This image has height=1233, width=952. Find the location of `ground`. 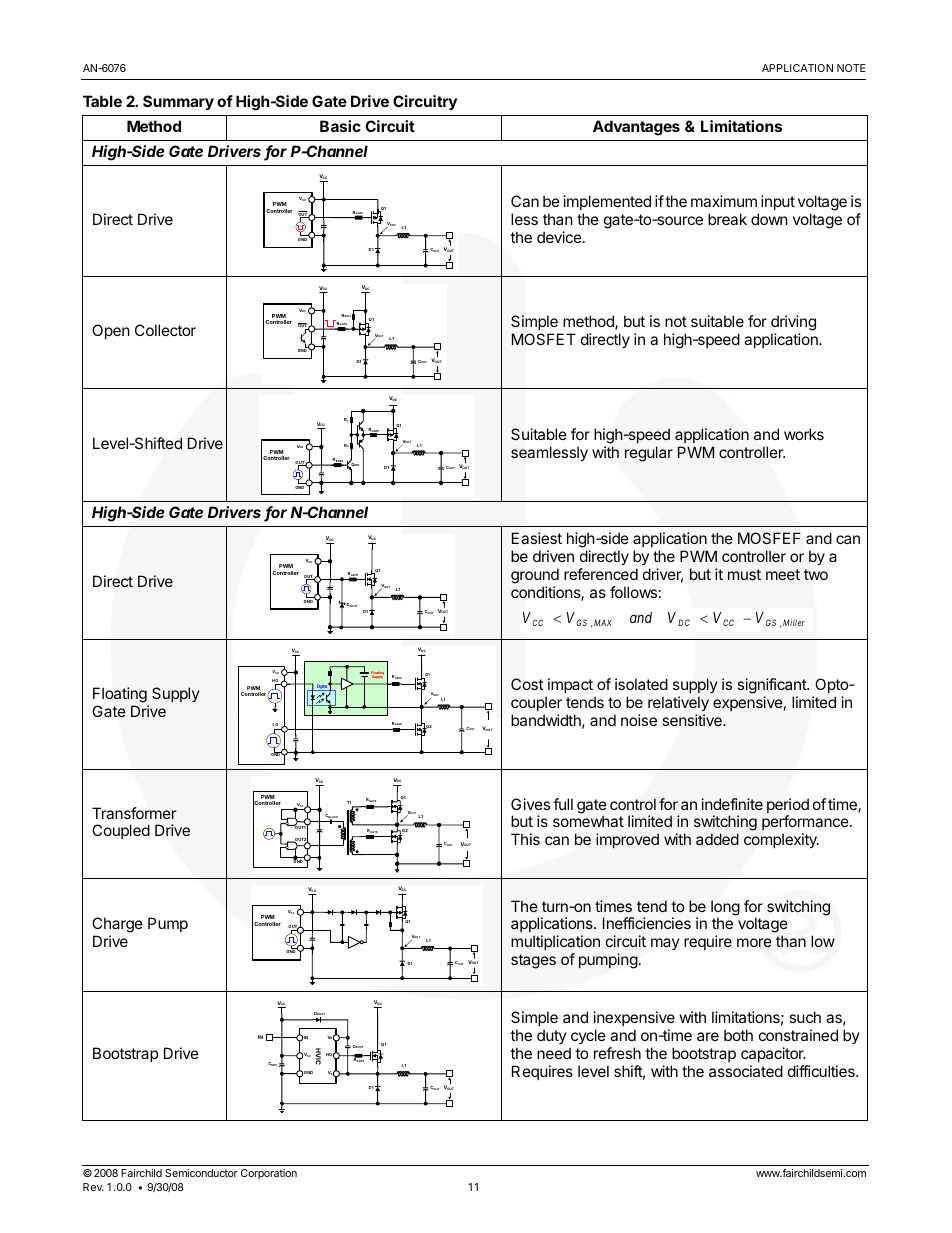

ground is located at coordinates (535, 577).
